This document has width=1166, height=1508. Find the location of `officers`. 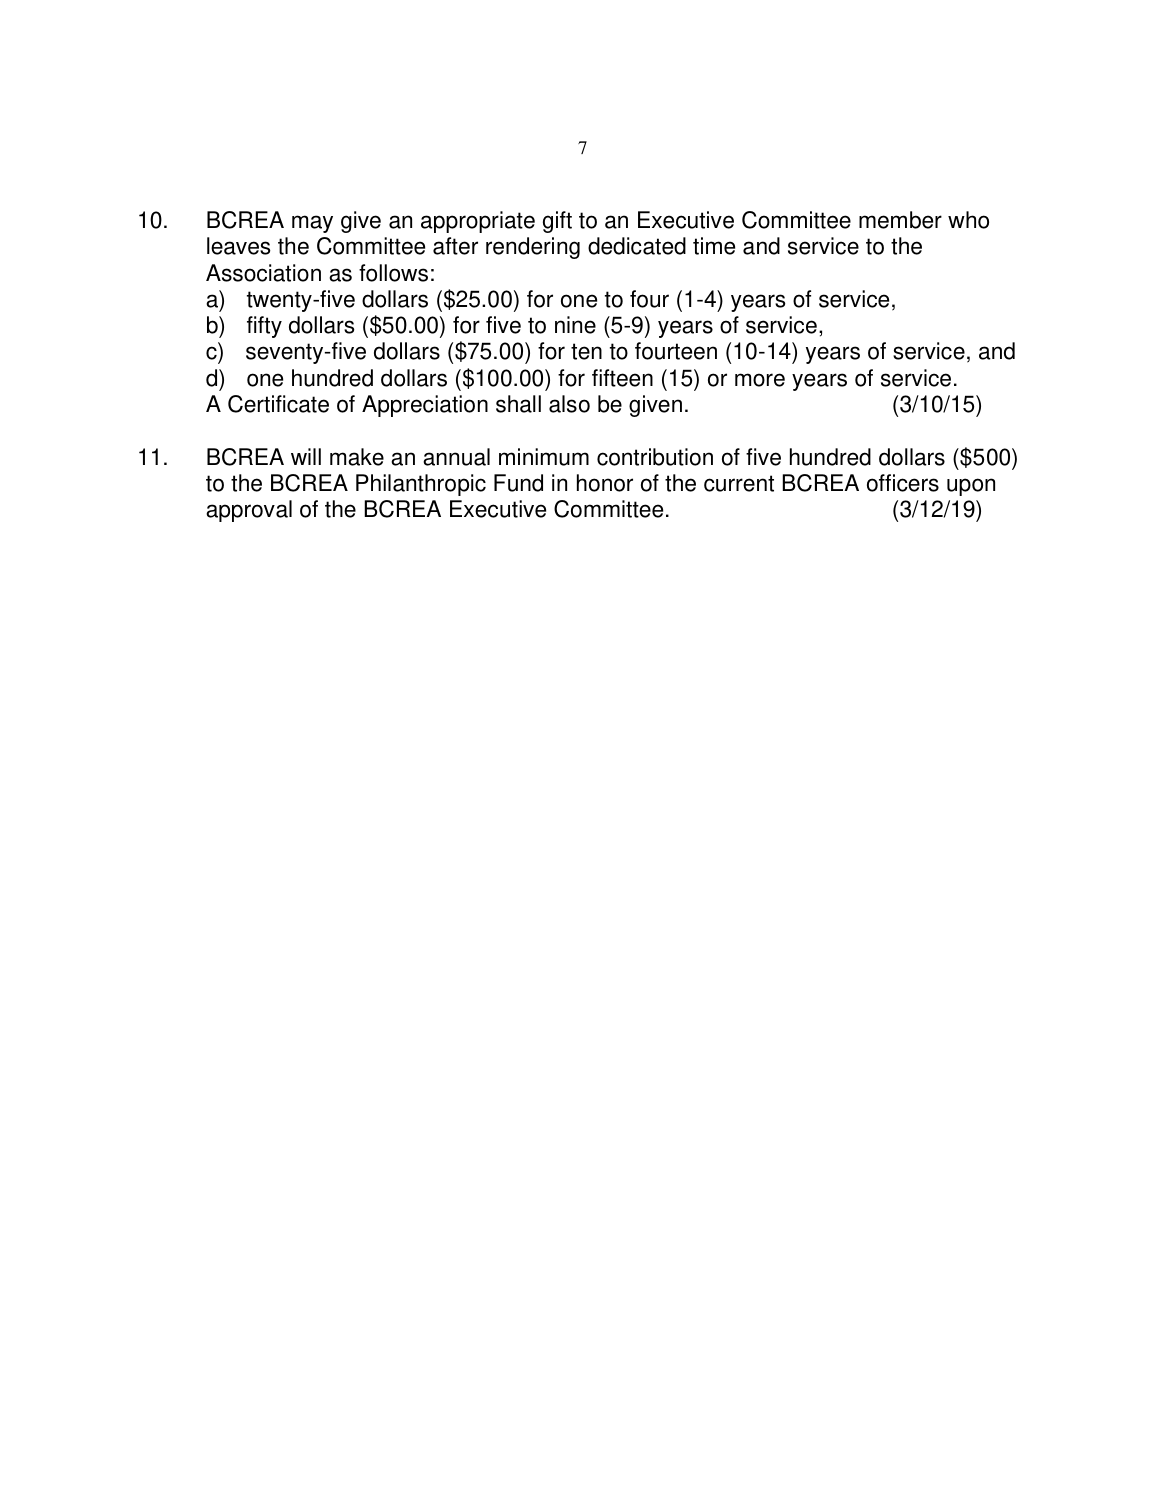

officers is located at coordinates (903, 483).
